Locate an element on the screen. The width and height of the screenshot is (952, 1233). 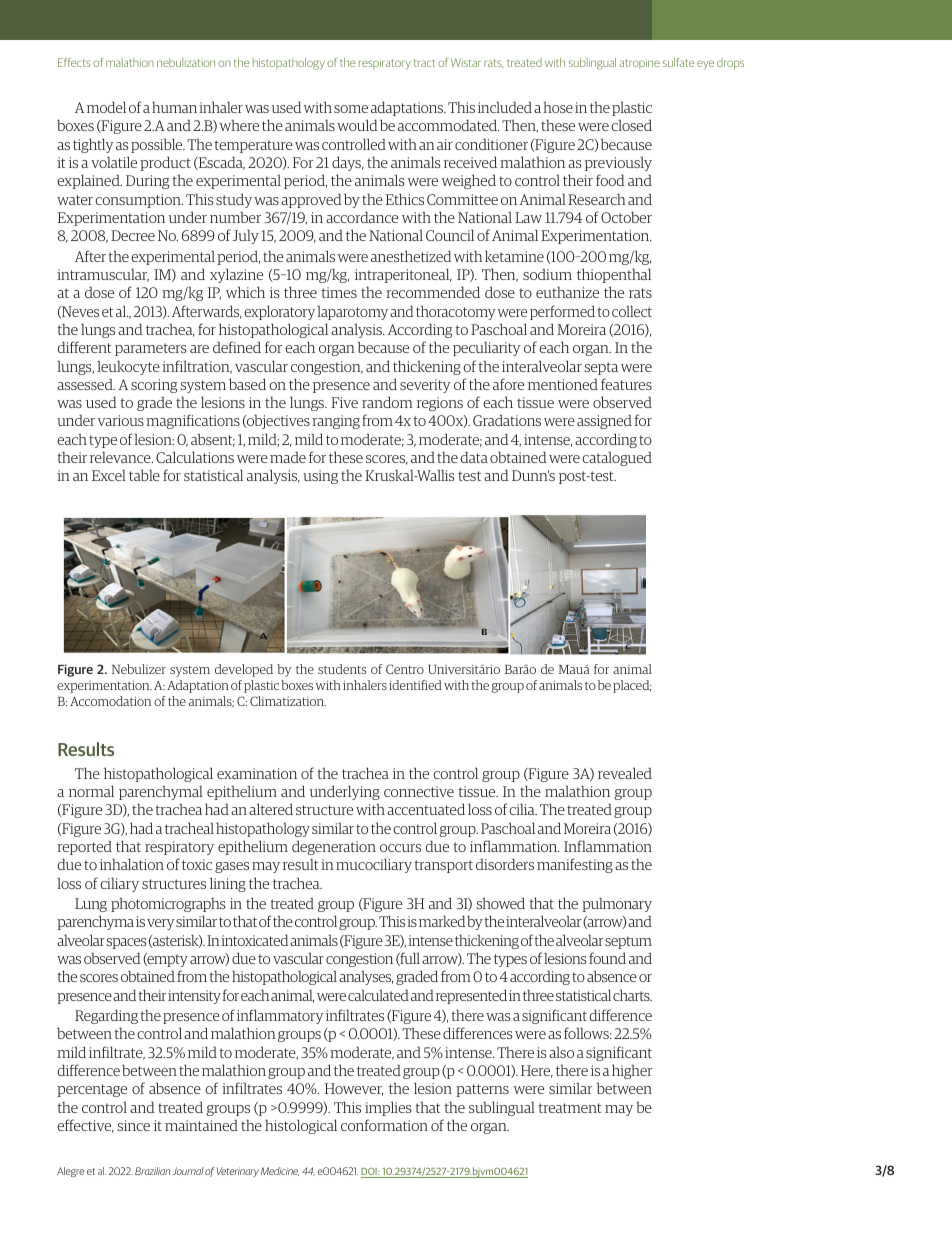
atropine is located at coordinates (639, 64).
